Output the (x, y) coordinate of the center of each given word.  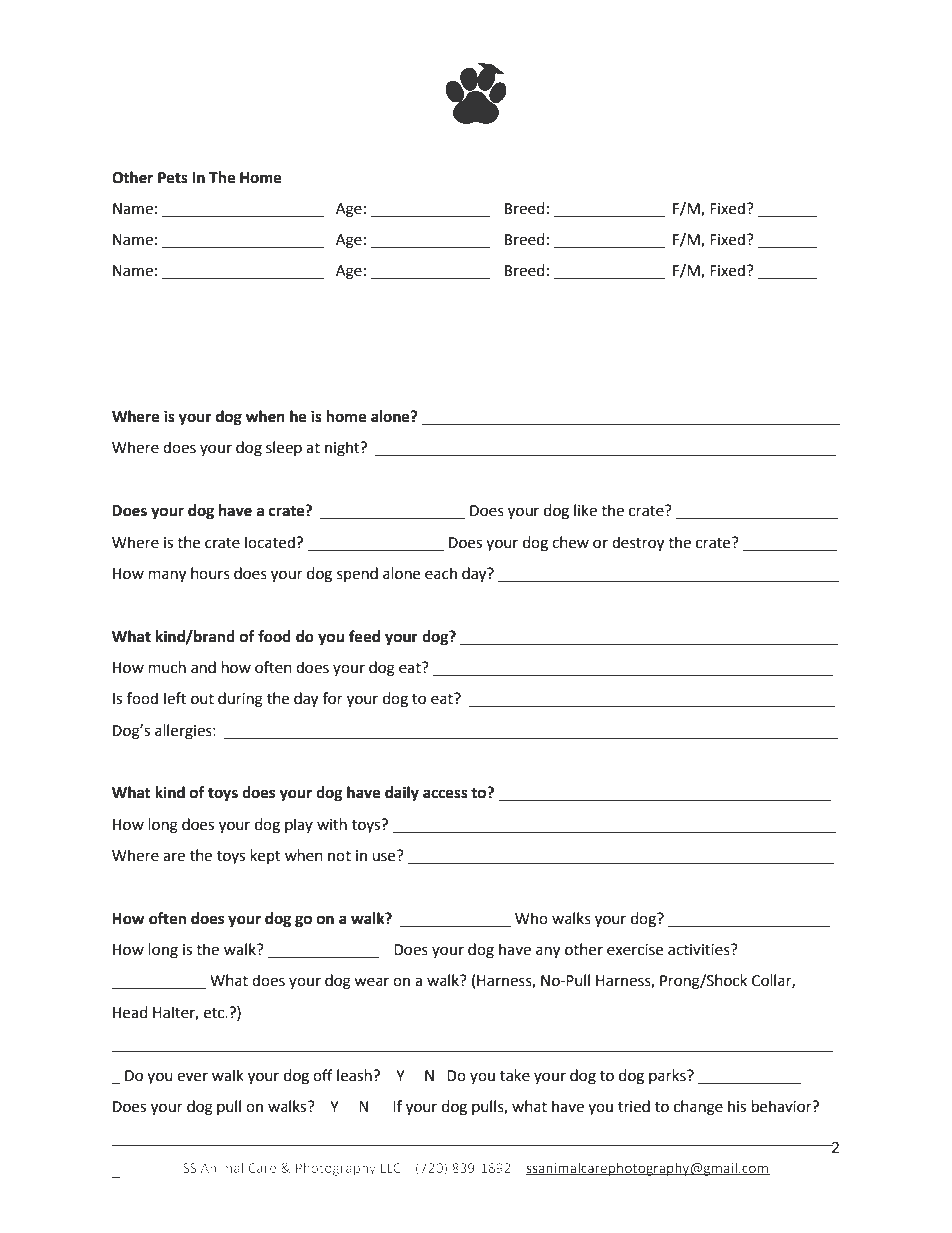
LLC (391, 1168)
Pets (173, 178)
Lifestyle (329, 359)
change (698, 1108)
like (585, 510)
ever (192, 1077)
